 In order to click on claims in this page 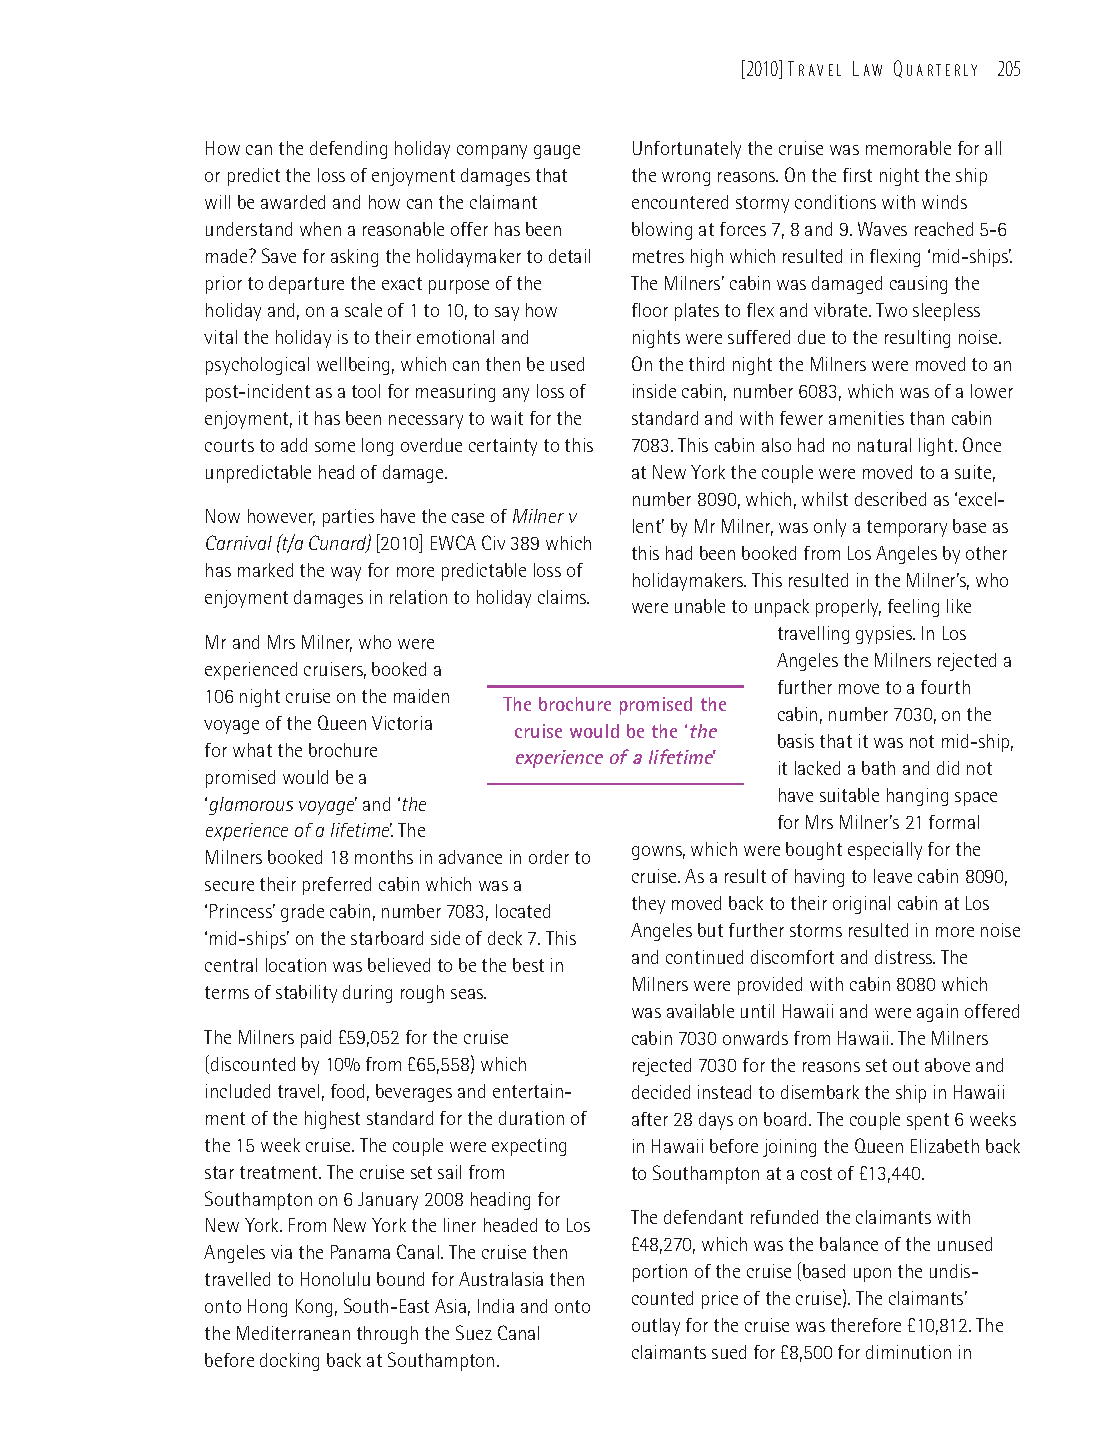, I will do `click(563, 597)`.
